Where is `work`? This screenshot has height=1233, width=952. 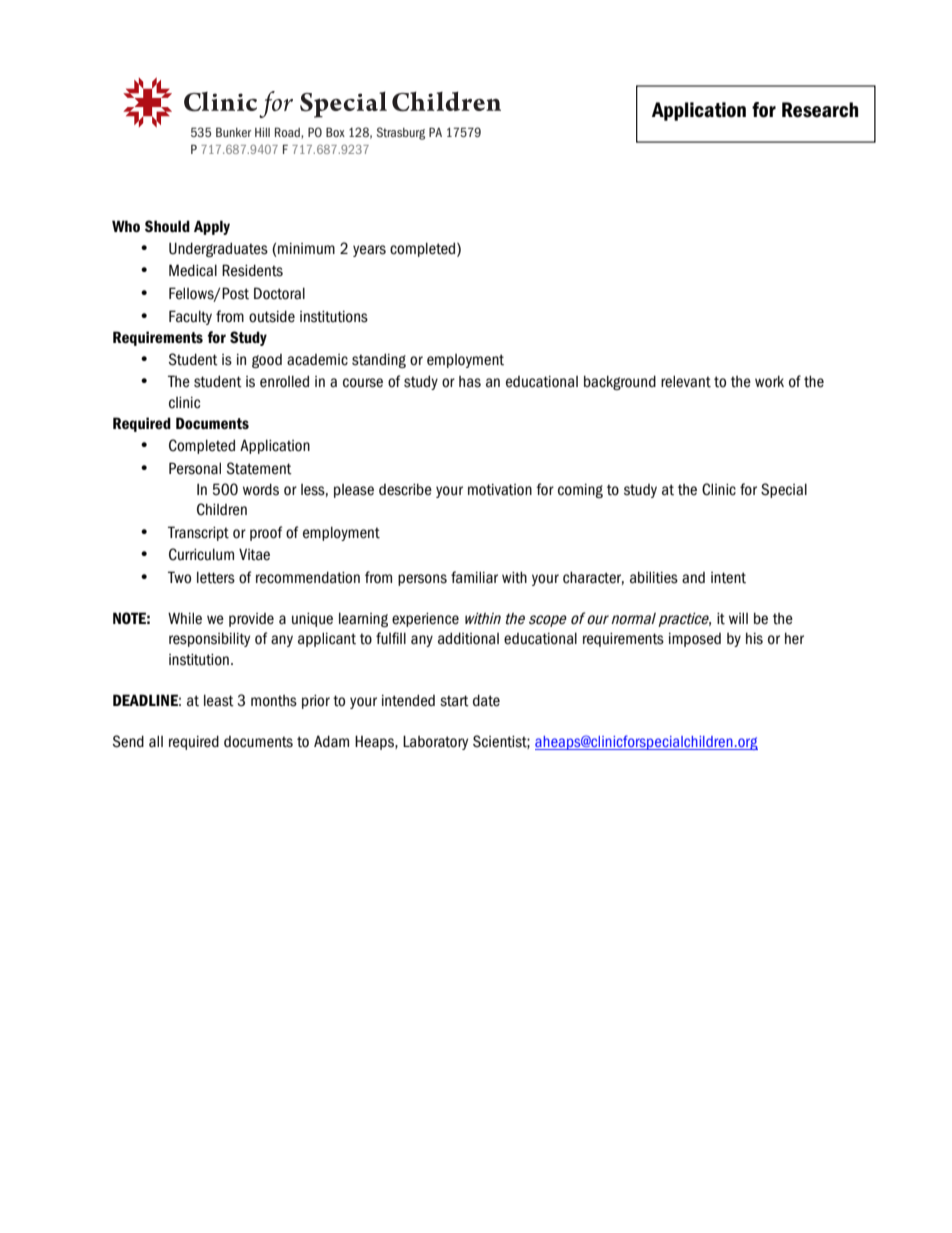 work is located at coordinates (769, 381).
